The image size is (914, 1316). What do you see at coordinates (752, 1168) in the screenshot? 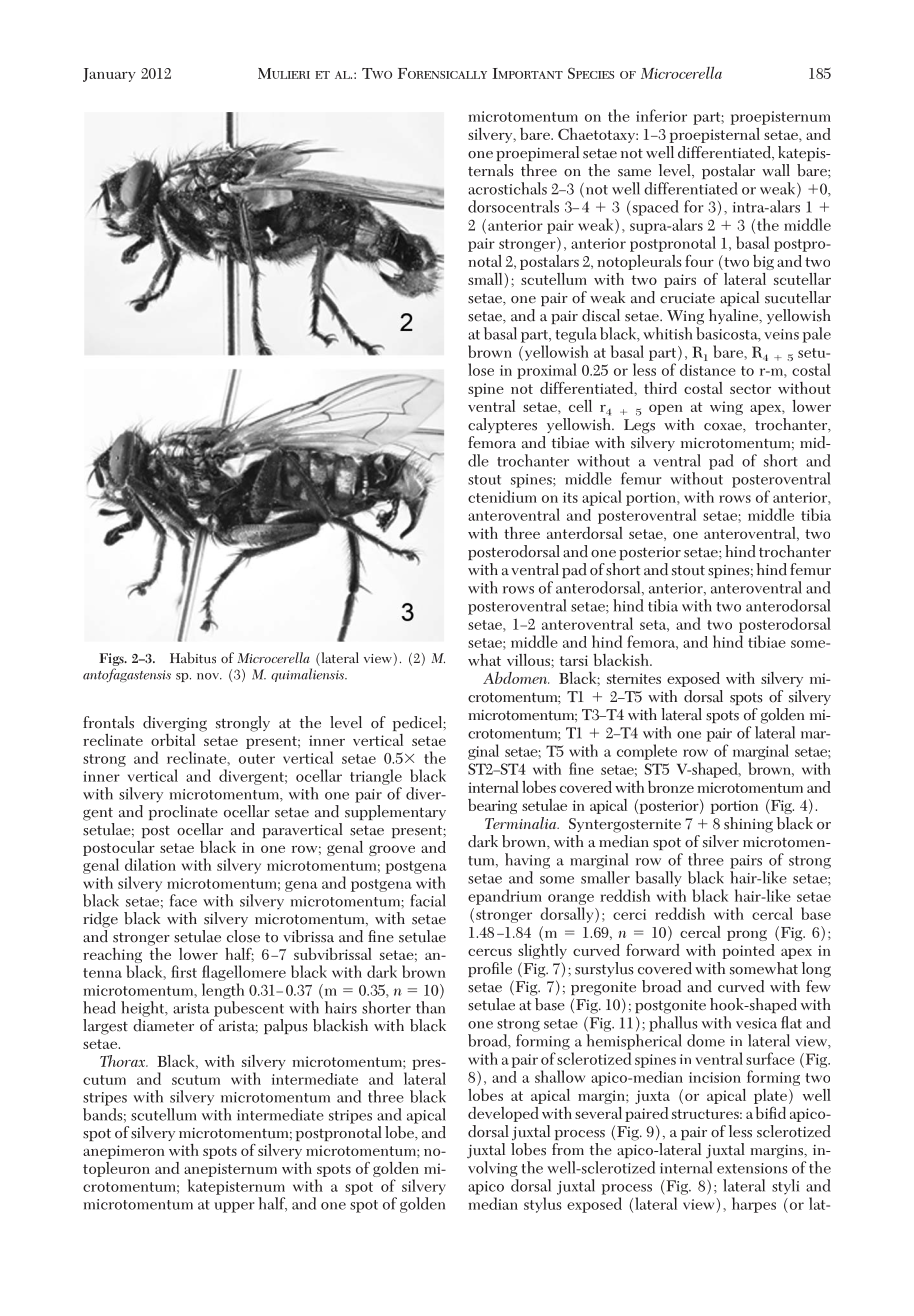
I see `extensions` at bounding box center [752, 1168].
